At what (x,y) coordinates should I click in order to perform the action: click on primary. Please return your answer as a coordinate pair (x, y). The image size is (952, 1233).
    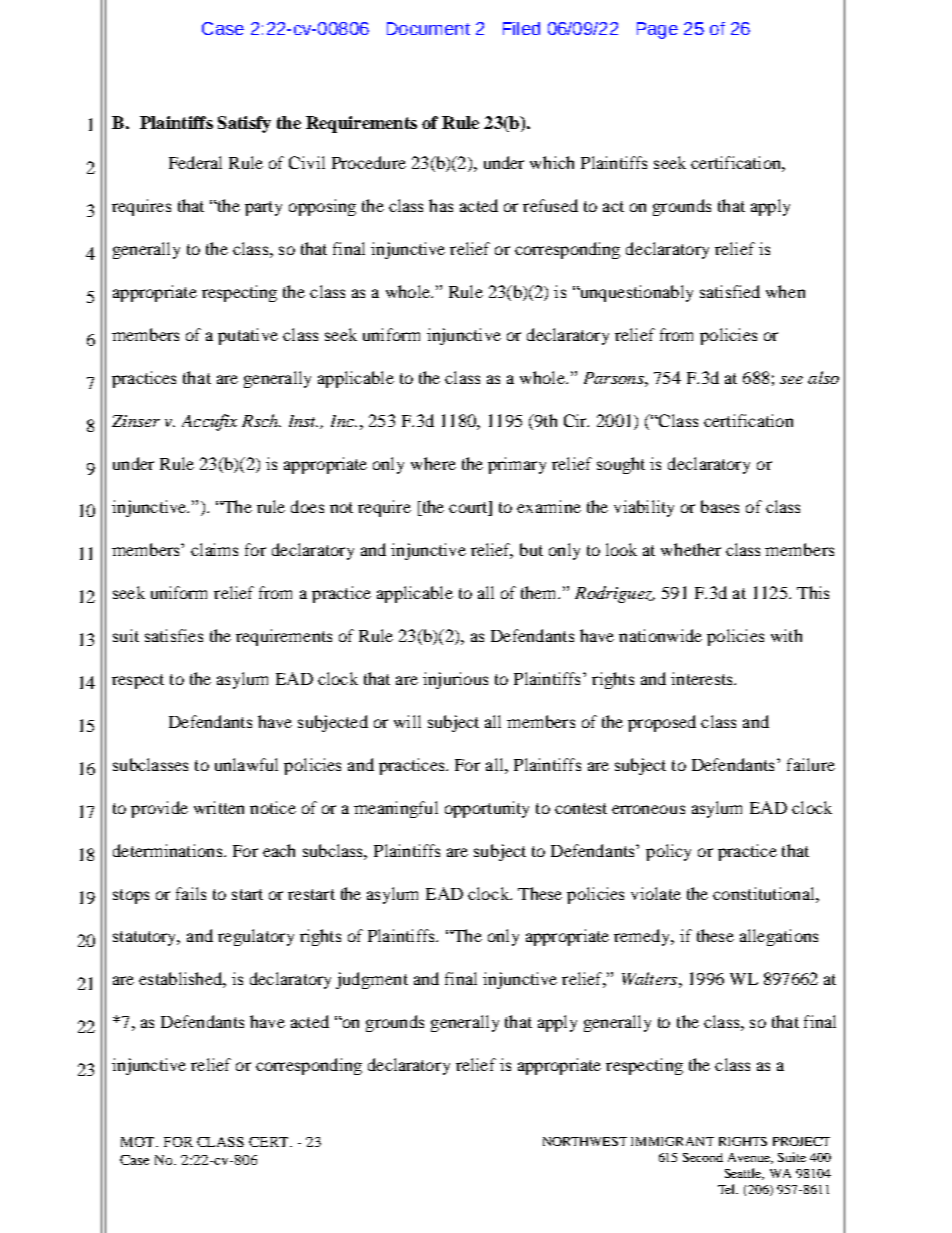
    Looking at the image, I should click on (517, 465).
